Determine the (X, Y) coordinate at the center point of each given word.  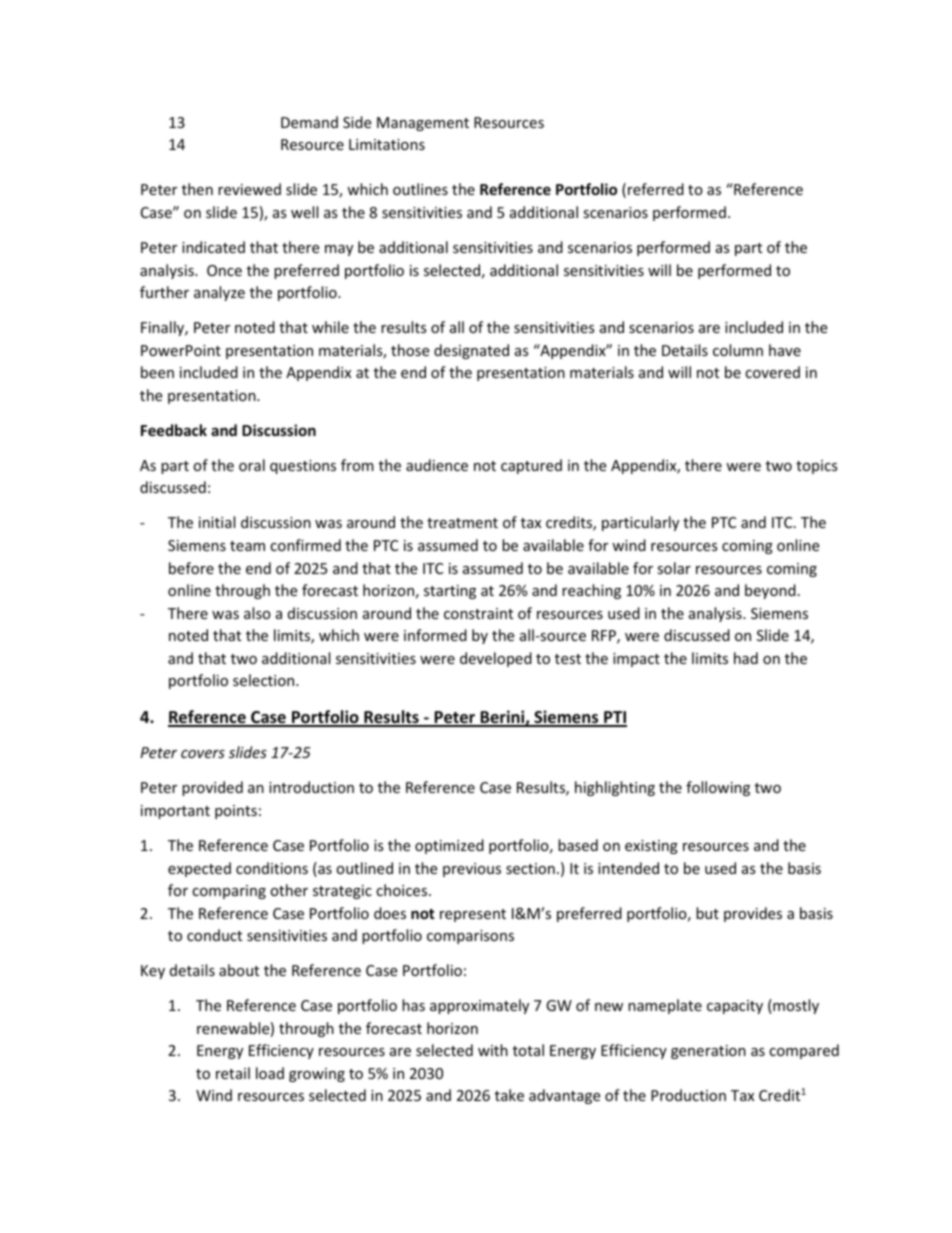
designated (471, 351)
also (257, 613)
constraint (478, 613)
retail (233, 1073)
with (493, 1050)
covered (772, 372)
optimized (449, 846)
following (718, 788)
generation (708, 1052)
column (738, 350)
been (157, 372)
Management (423, 124)
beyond (770, 591)
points (236, 812)
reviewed (249, 189)
